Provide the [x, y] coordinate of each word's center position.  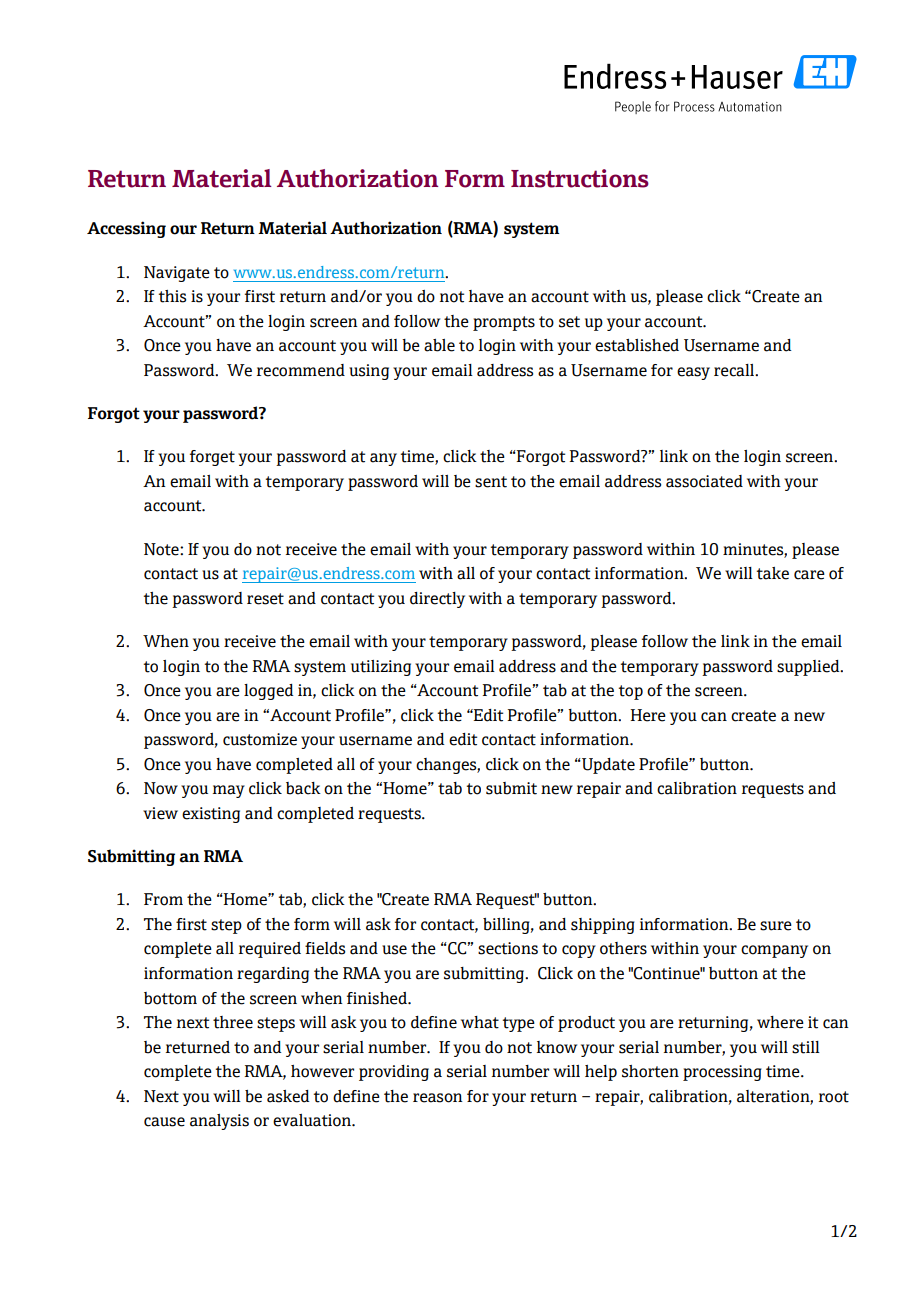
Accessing [126, 229]
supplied [809, 668]
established [637, 345]
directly [437, 600]
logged [268, 692]
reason [437, 1098]
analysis [219, 1122]
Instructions [580, 178]
